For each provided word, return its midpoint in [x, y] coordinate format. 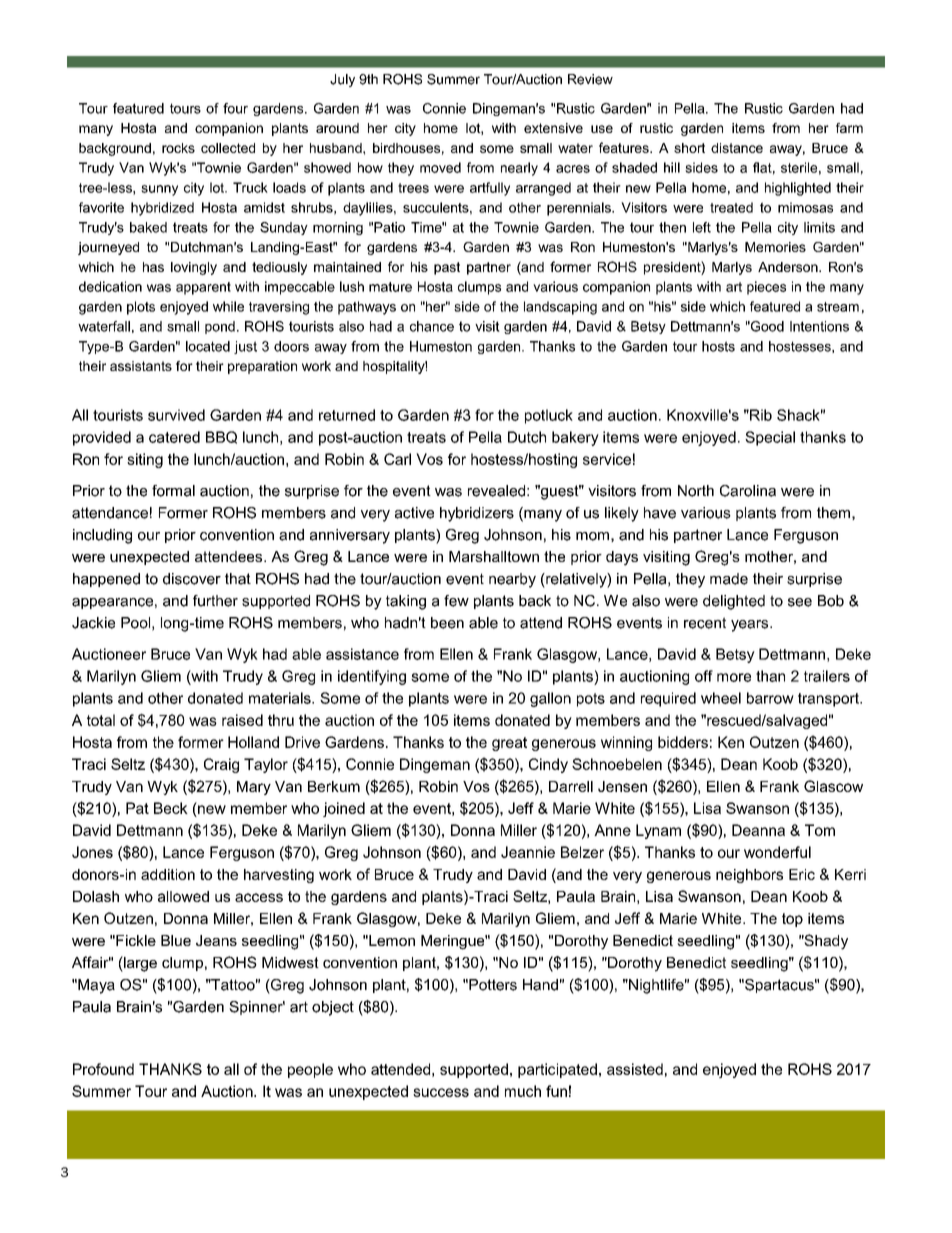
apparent [203, 288]
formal [173, 491]
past [447, 268]
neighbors [749, 876]
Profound [103, 1069]
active [414, 513]
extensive [553, 128]
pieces [766, 288]
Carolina [748, 491]
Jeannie [528, 852]
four [235, 108]
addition [168, 874]
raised [242, 720]
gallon [550, 699]
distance [737, 148]
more [734, 677]
